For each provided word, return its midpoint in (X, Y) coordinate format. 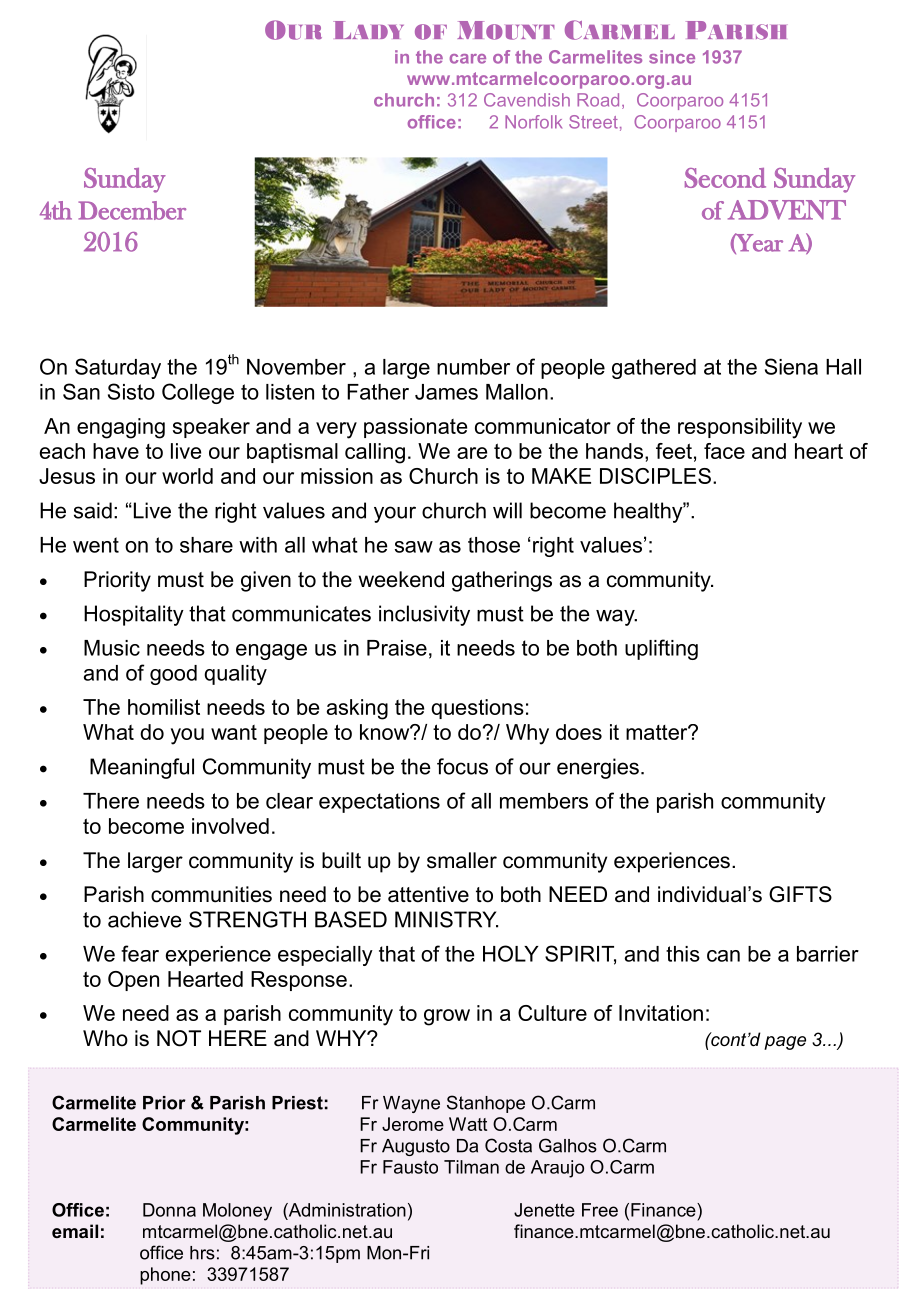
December (132, 210)
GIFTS (800, 894)
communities (211, 894)
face (724, 451)
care (468, 59)
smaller (462, 860)
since (672, 57)
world (187, 476)
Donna (169, 1210)
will (507, 510)
